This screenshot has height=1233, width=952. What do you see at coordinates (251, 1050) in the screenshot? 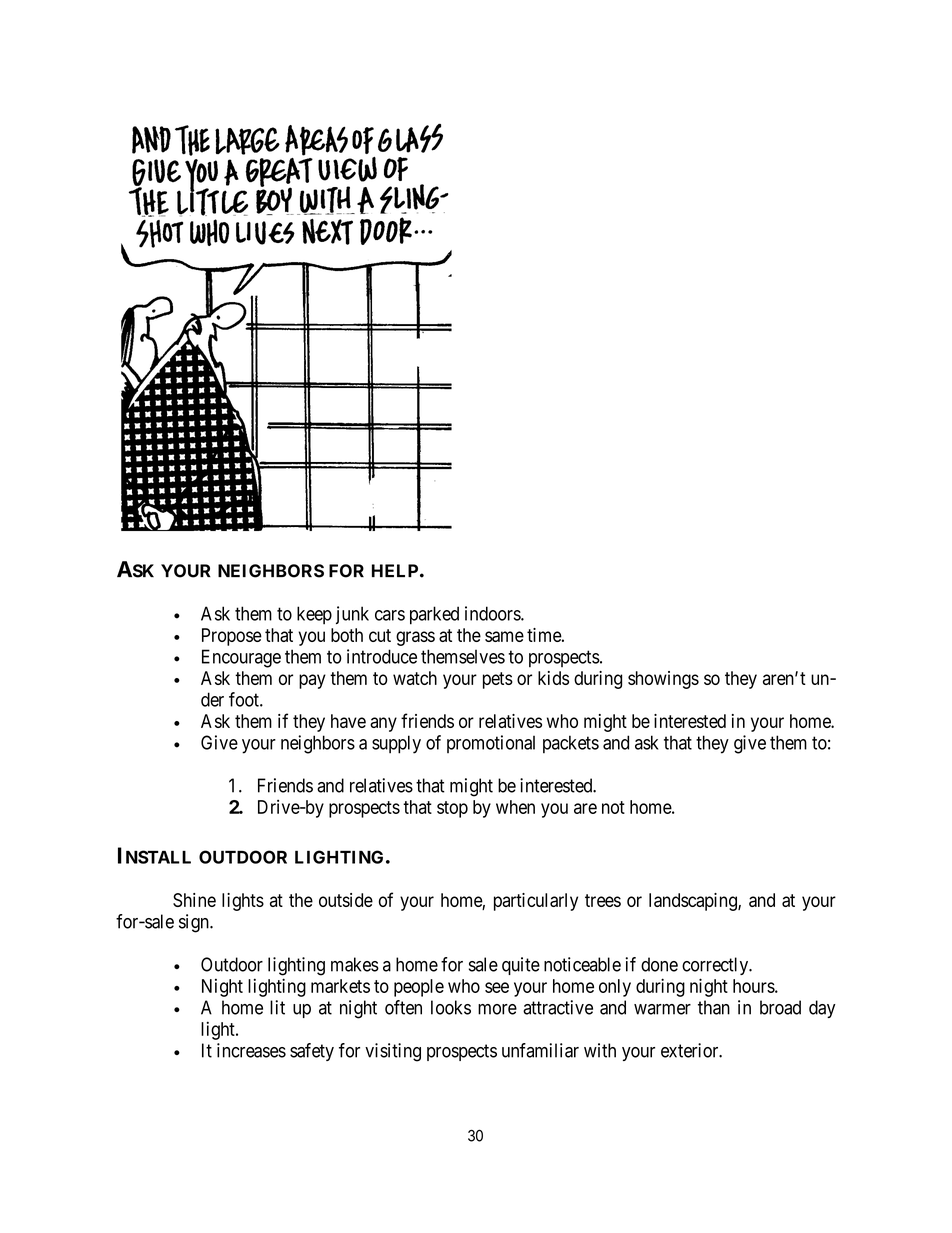
I see `increases` at bounding box center [251, 1050].
